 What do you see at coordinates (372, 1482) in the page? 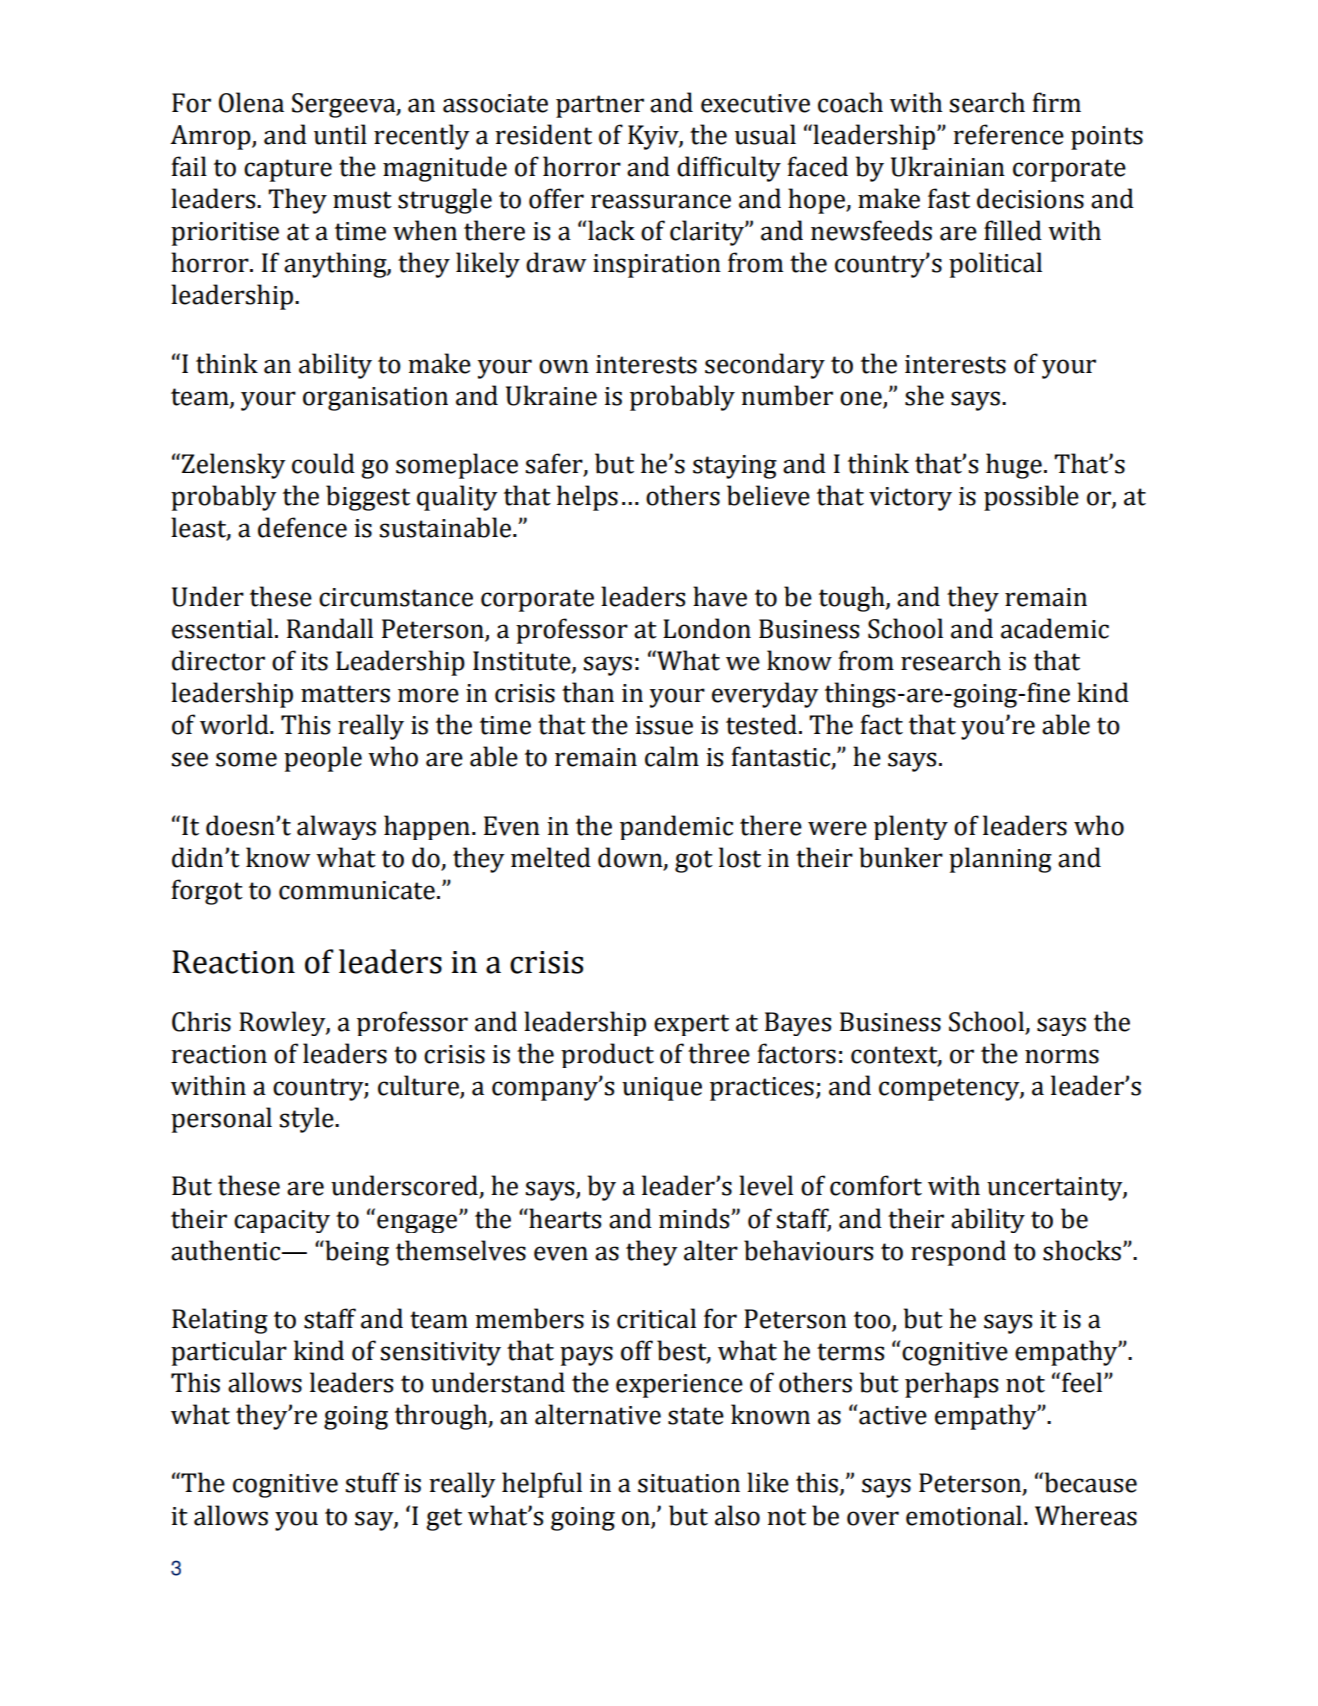
I see `stuff` at bounding box center [372, 1482].
